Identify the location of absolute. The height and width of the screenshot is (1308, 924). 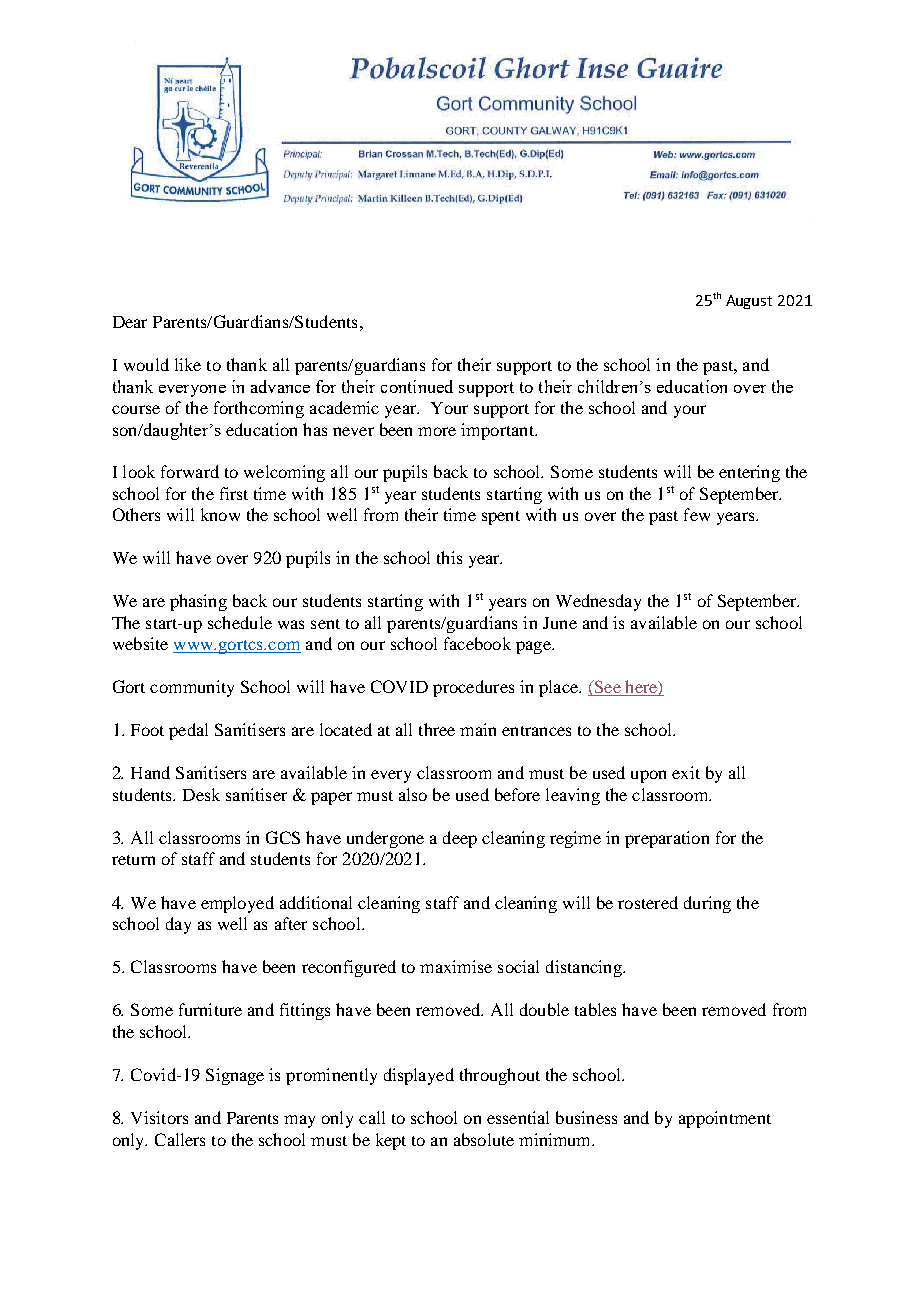
(484, 1139).
